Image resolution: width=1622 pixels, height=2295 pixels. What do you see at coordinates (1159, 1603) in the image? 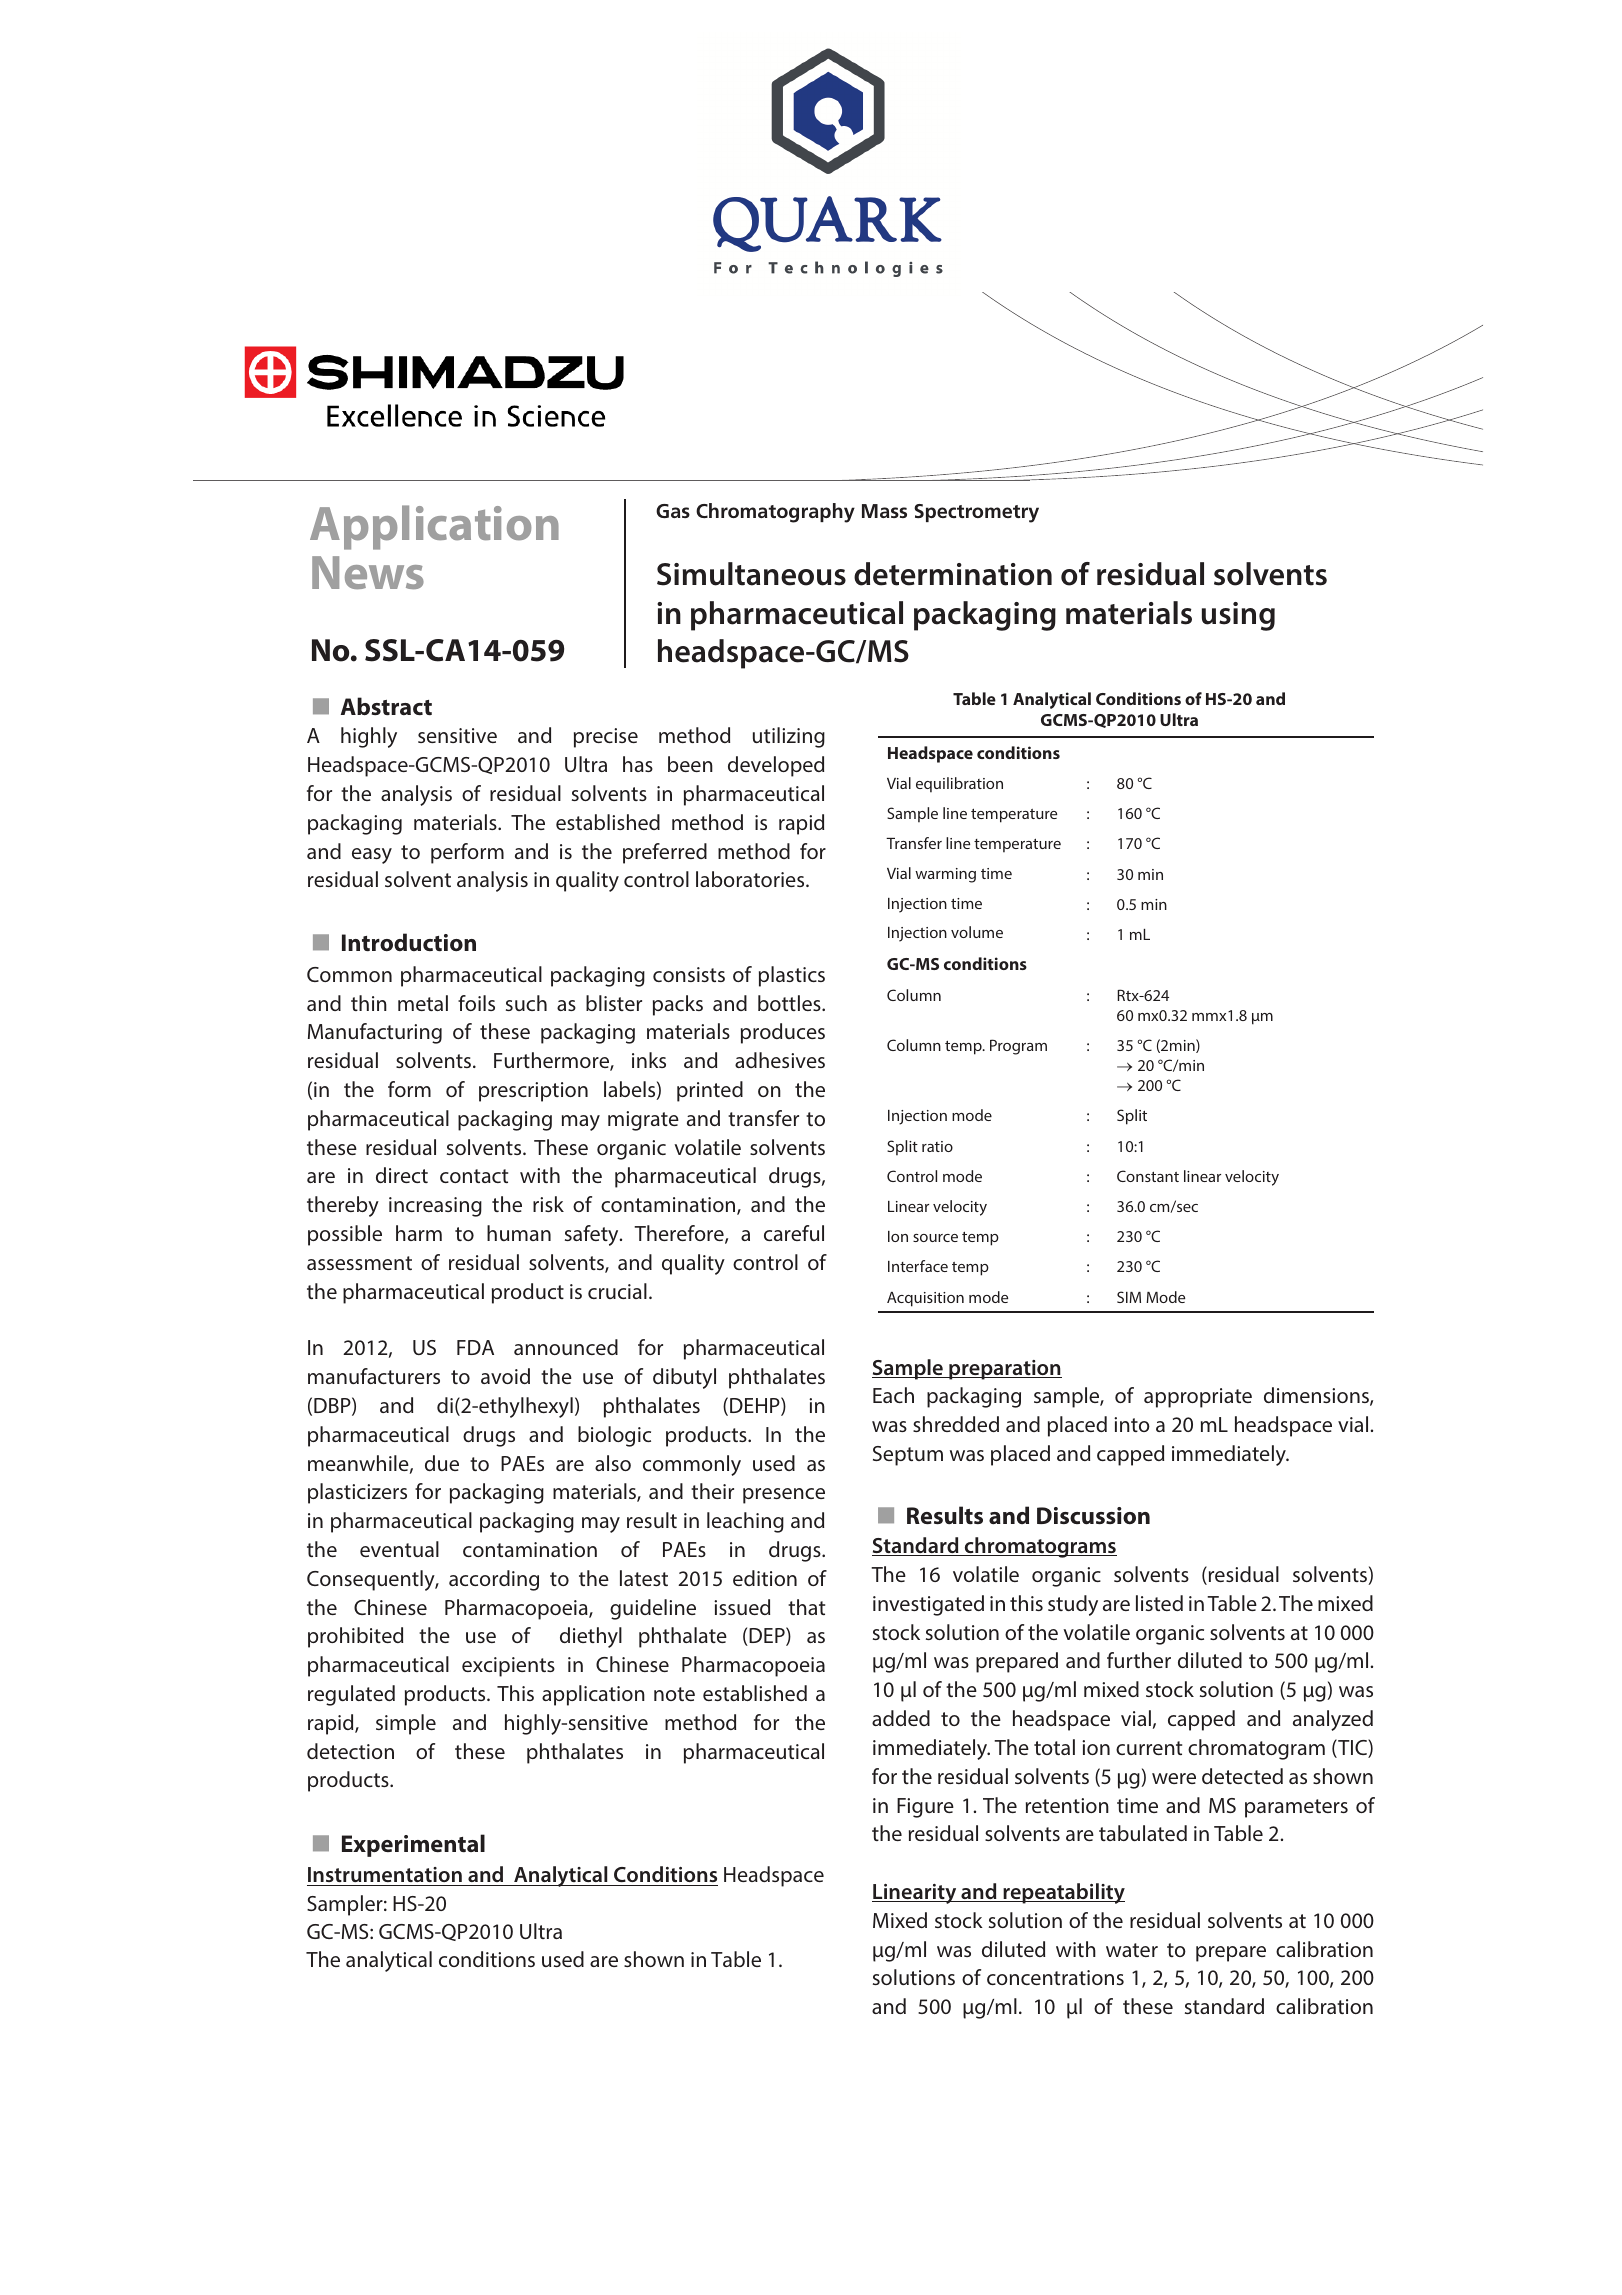
I see `listed` at bounding box center [1159, 1603].
